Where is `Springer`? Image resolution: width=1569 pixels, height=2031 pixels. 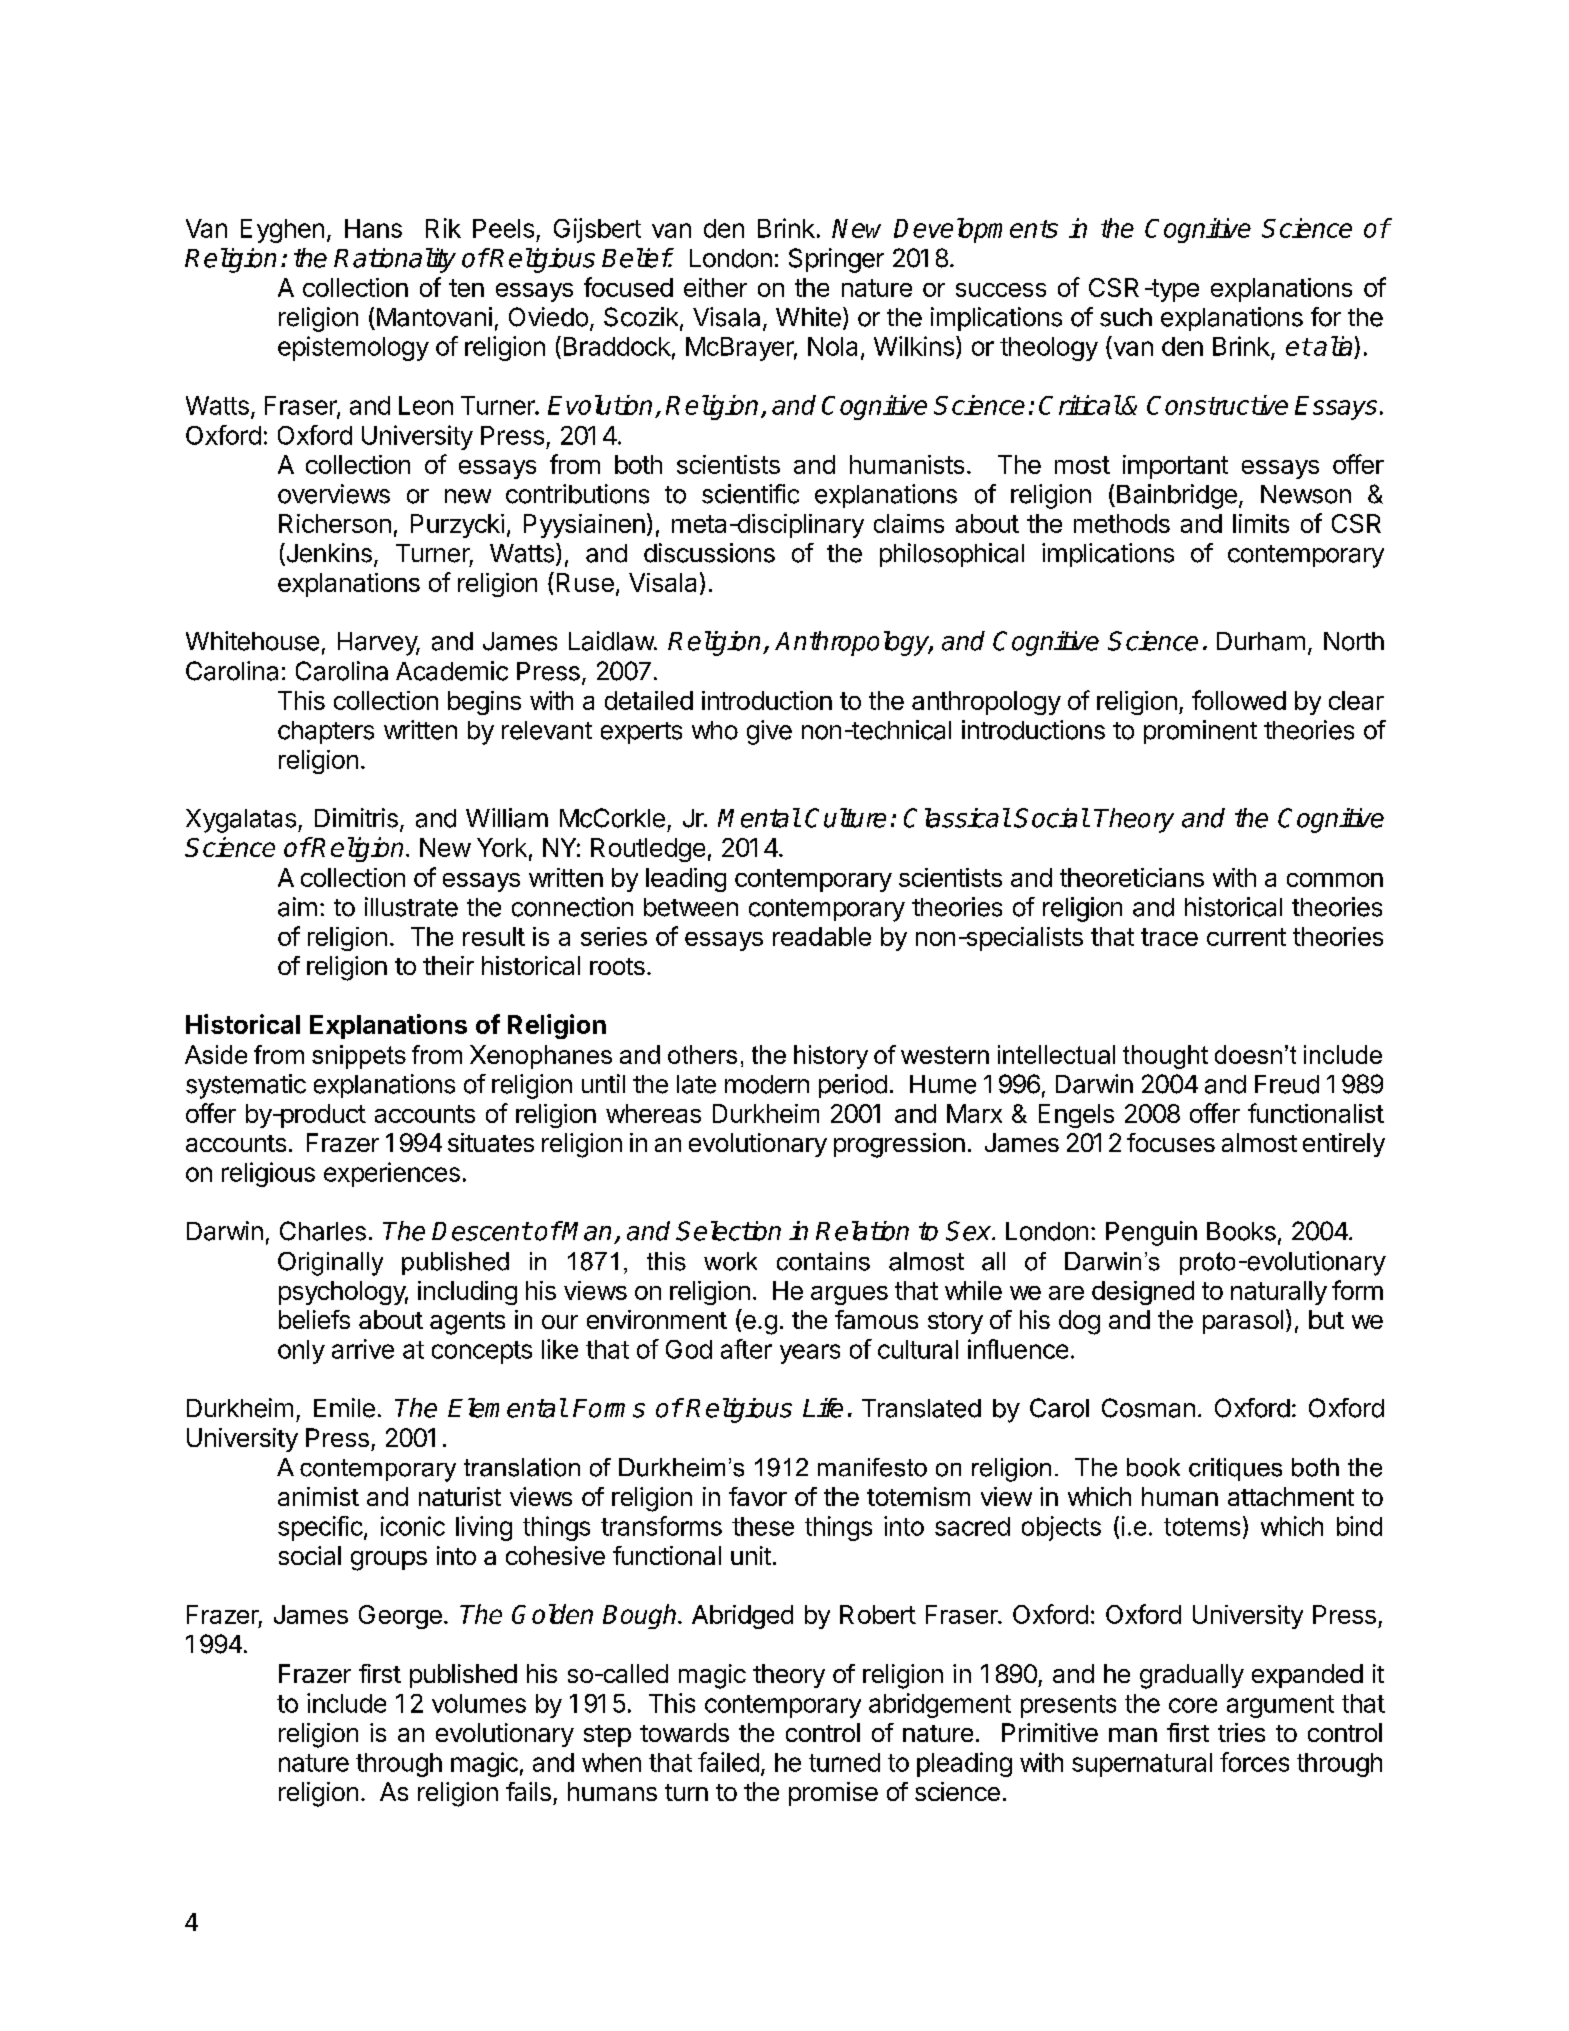
Springer is located at coordinates (836, 260).
